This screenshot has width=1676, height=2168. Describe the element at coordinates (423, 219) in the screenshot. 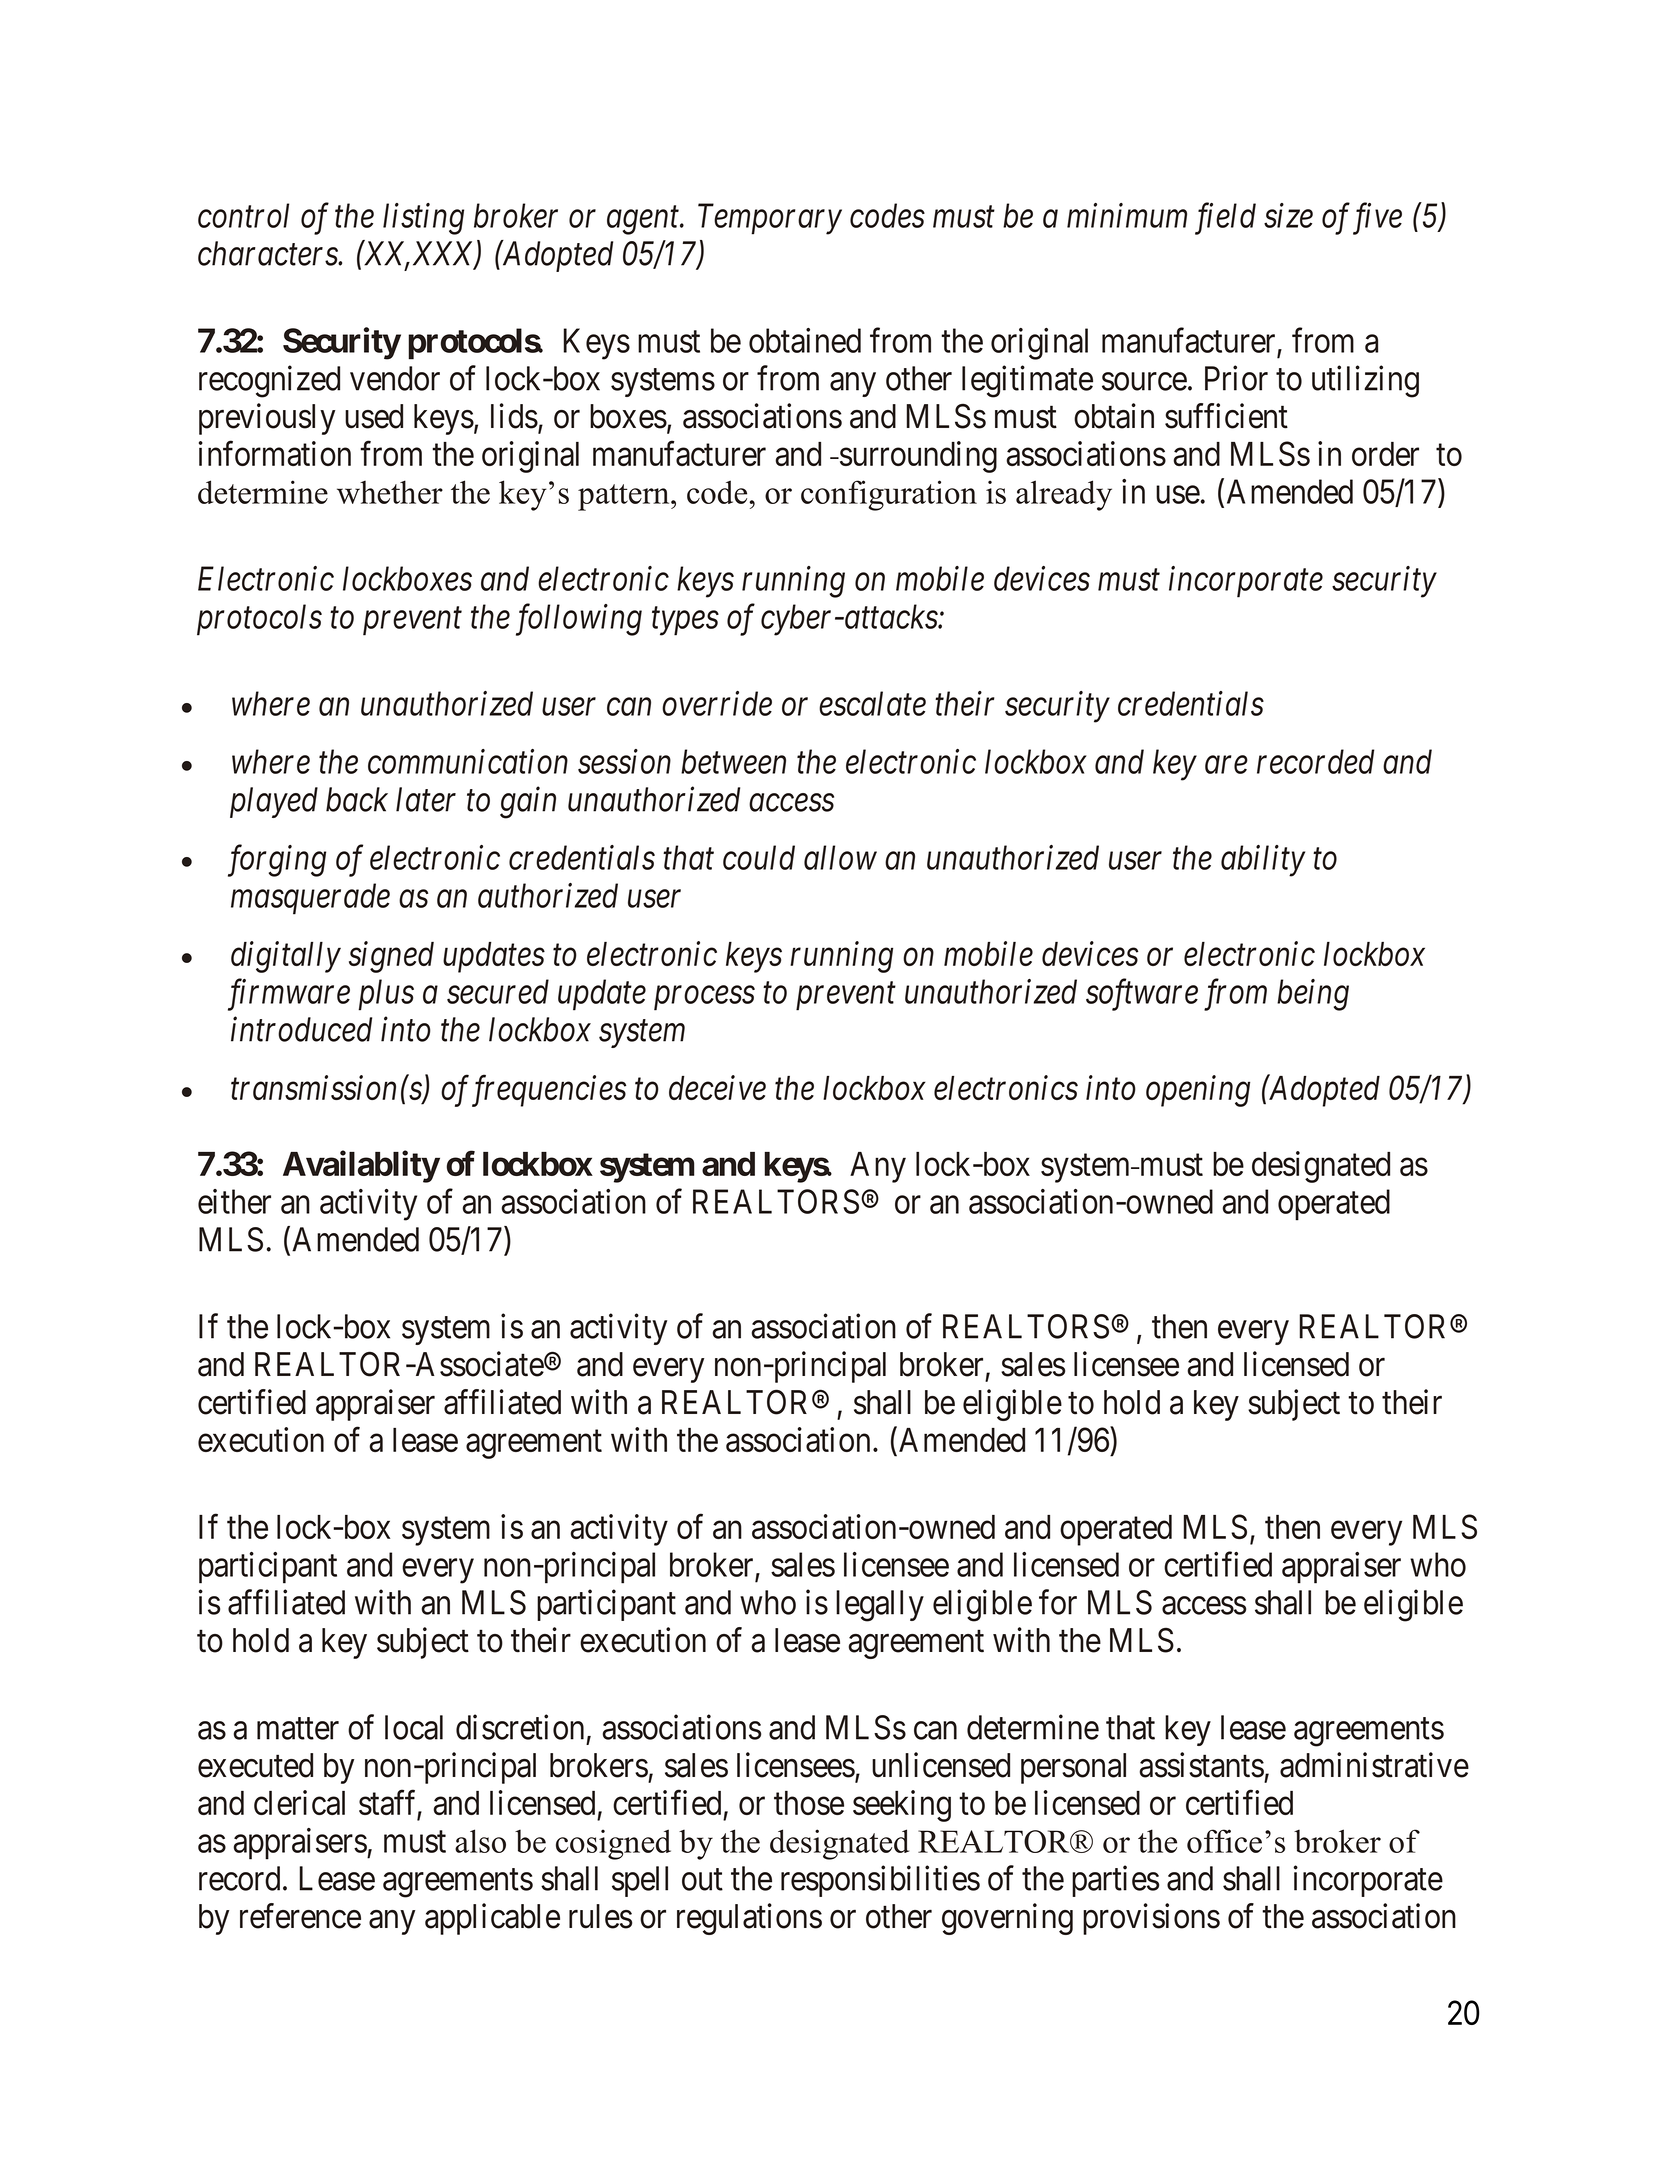

I see `listing` at that location.
